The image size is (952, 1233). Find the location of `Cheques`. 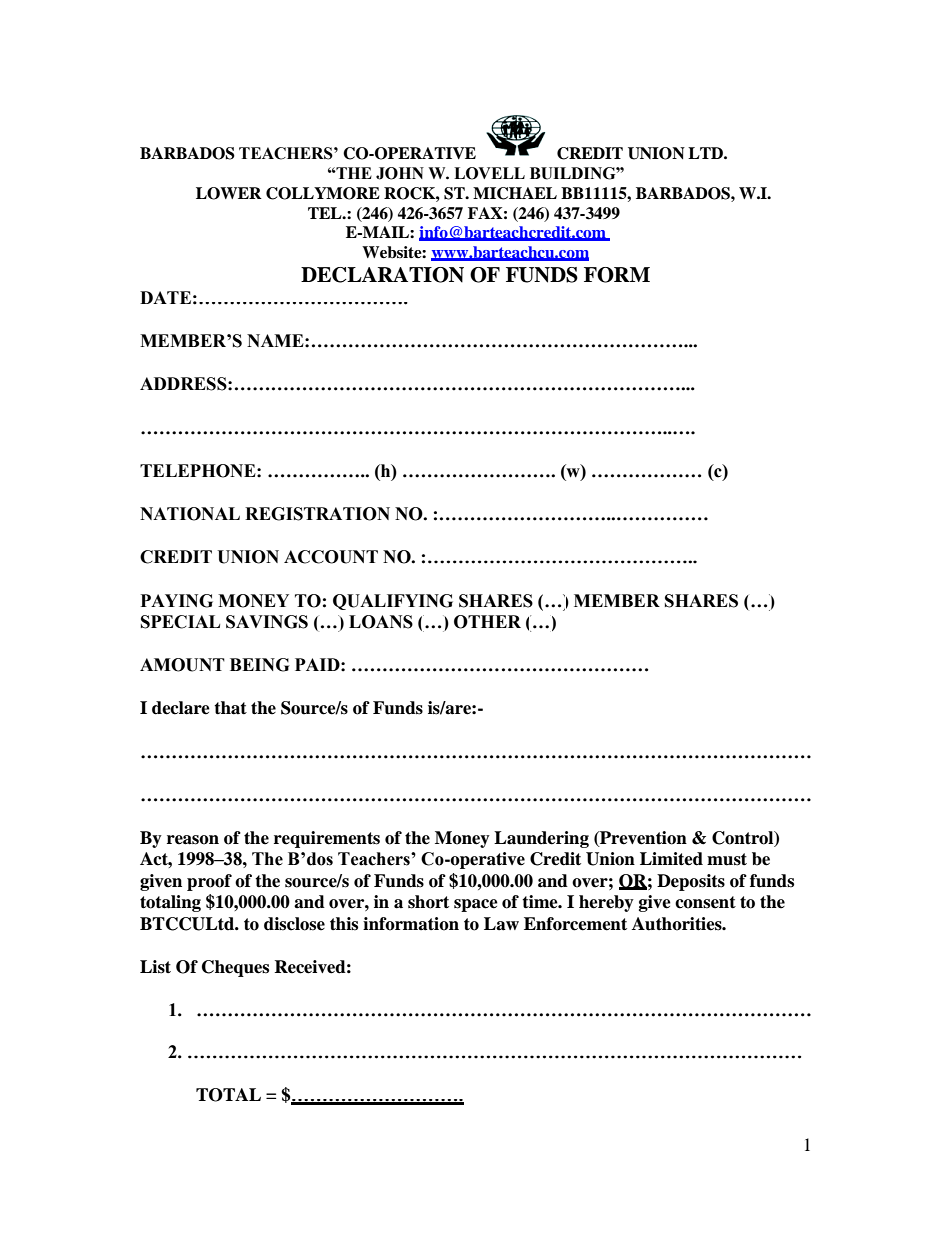

Cheques is located at coordinates (235, 968).
